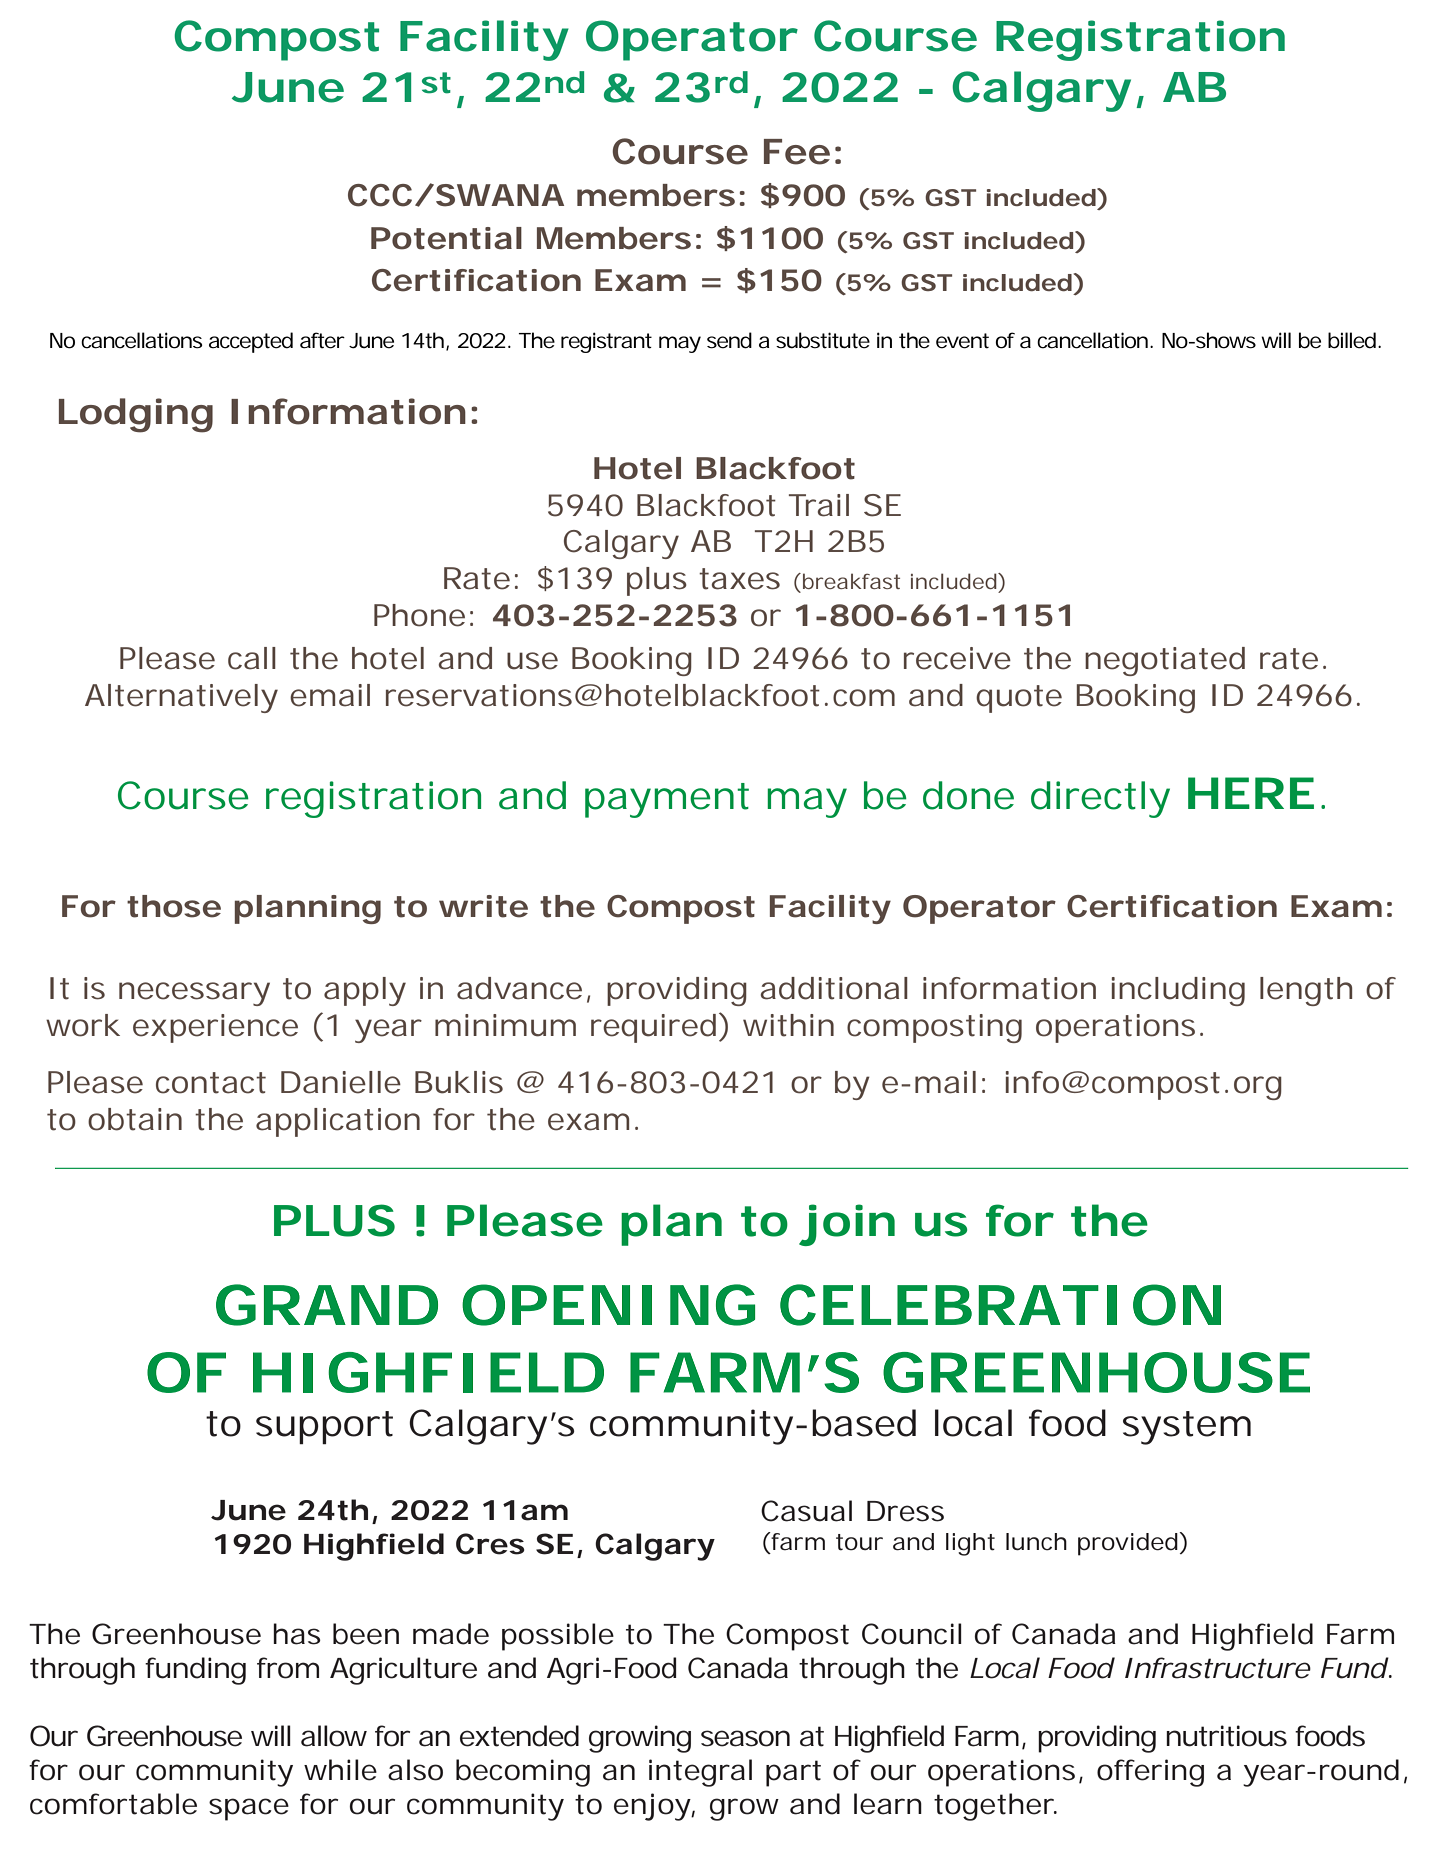  I want to click on contact, so click(211, 1083).
